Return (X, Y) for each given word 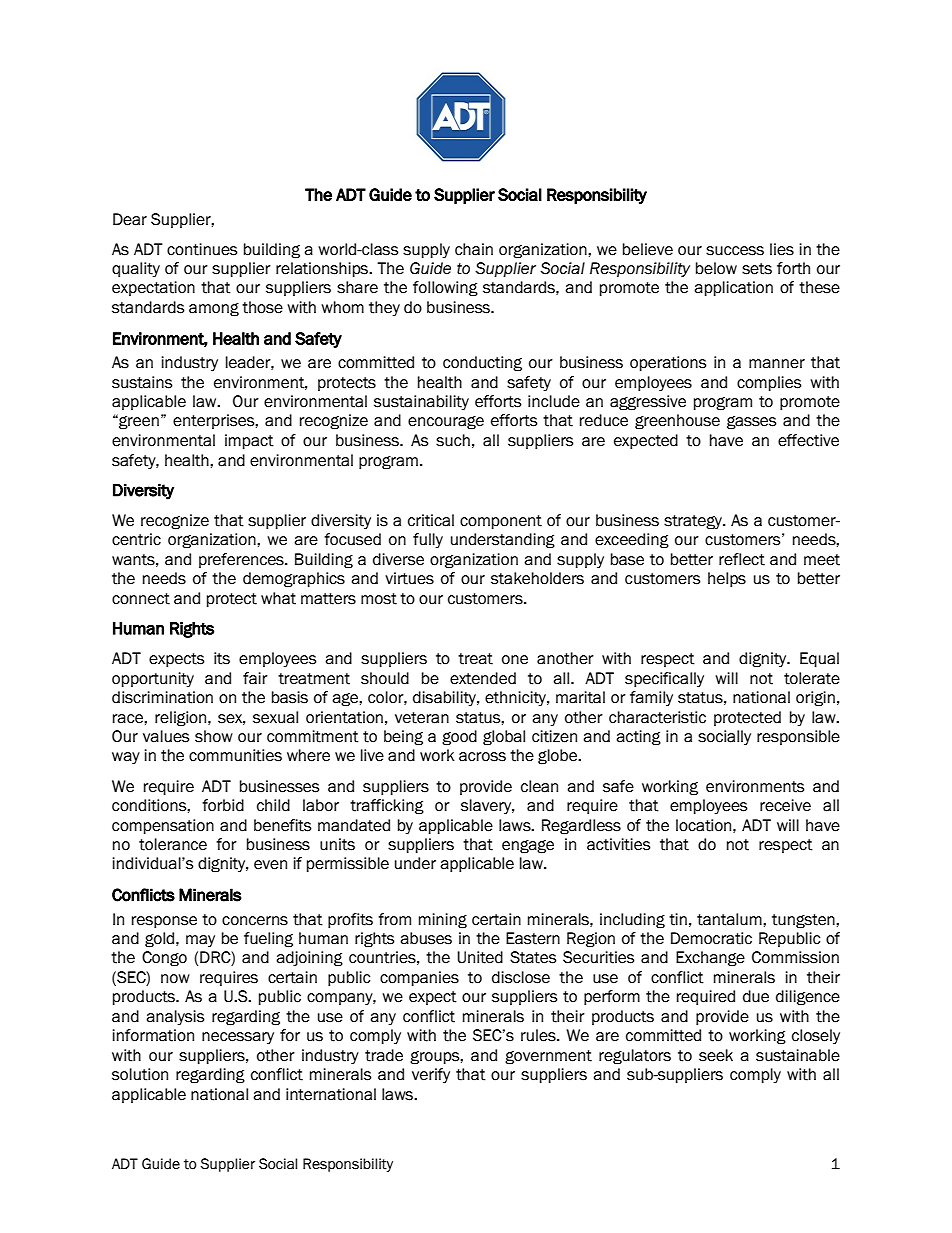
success (735, 251)
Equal (819, 659)
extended (483, 678)
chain (474, 249)
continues (202, 249)
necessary (238, 1038)
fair (255, 678)
